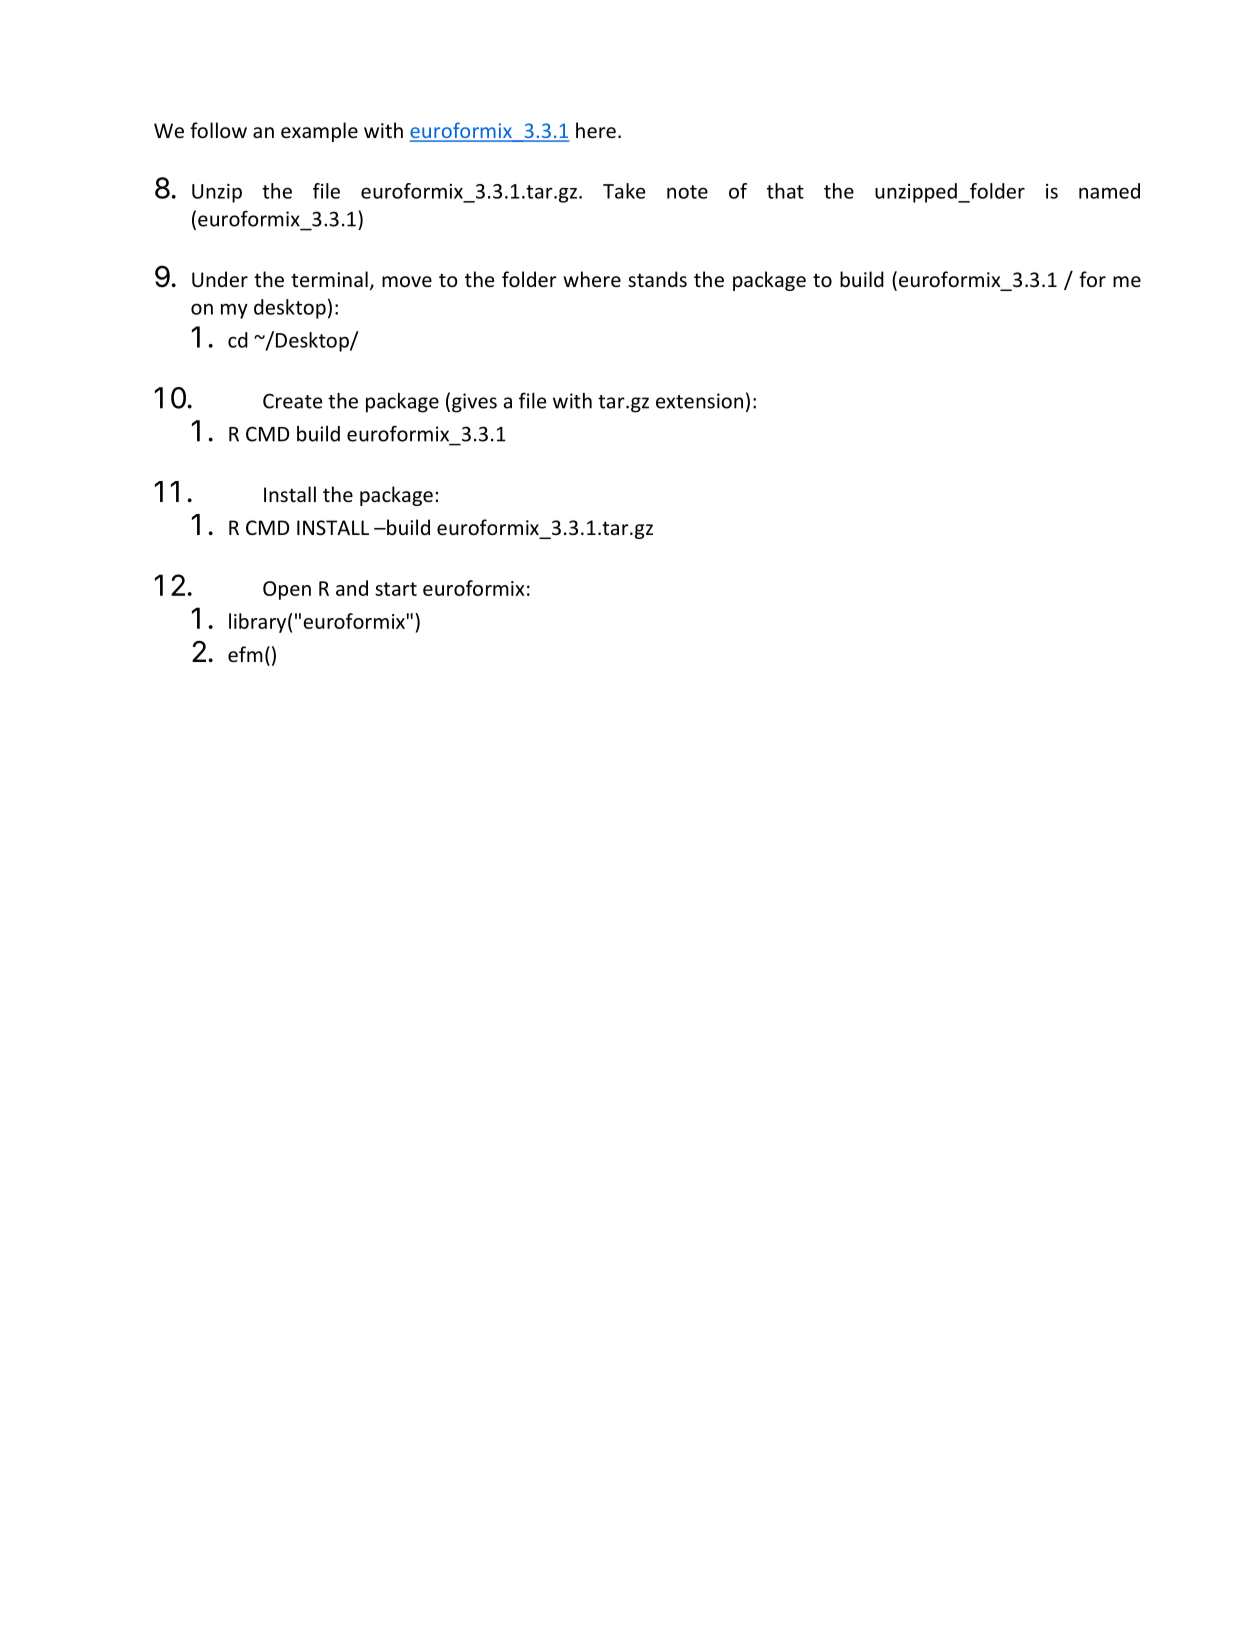 This image has height=1628, width=1258. What do you see at coordinates (292, 401) in the image?
I see `Create` at bounding box center [292, 401].
